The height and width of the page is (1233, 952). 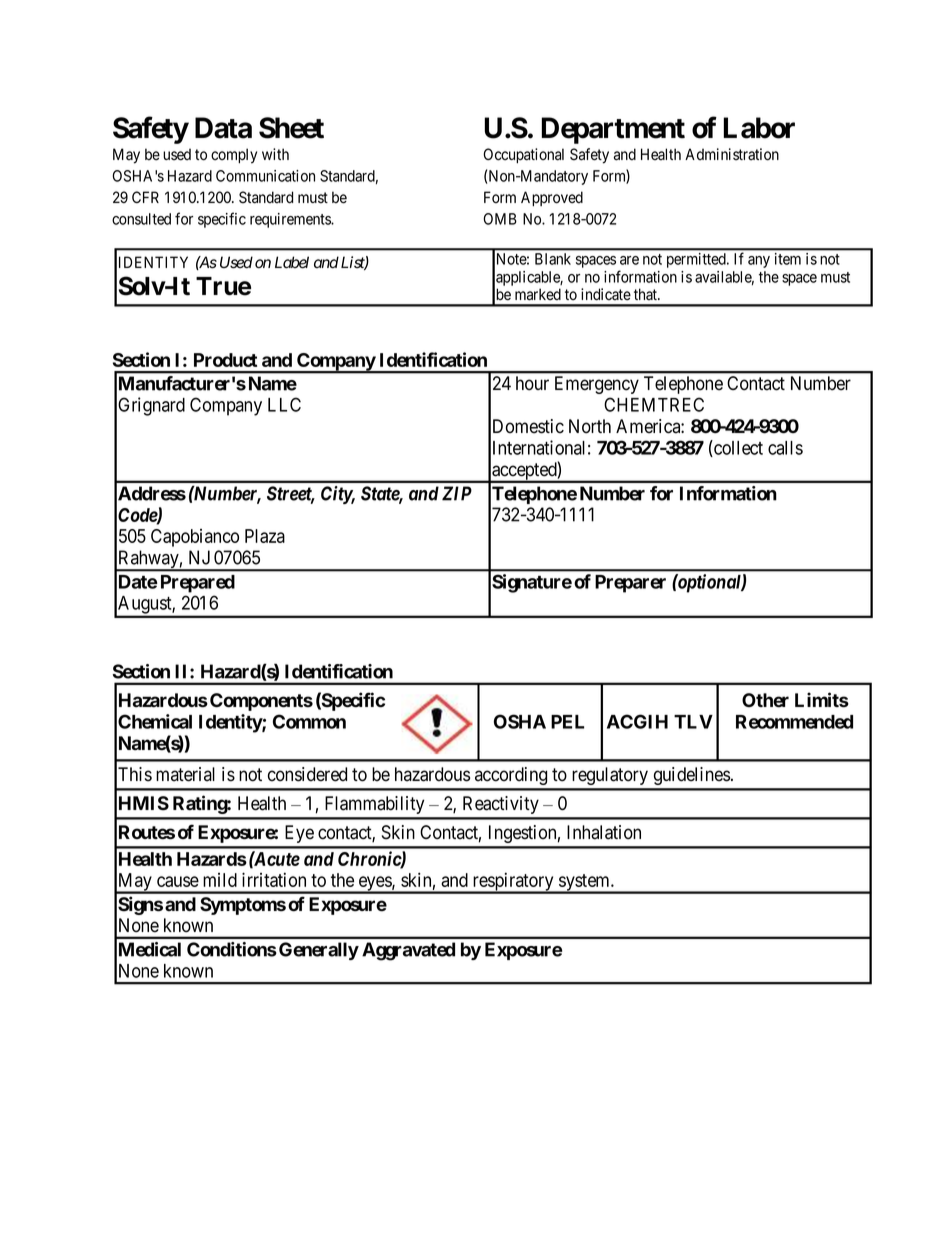 I want to click on Aggravated, so click(x=408, y=951).
